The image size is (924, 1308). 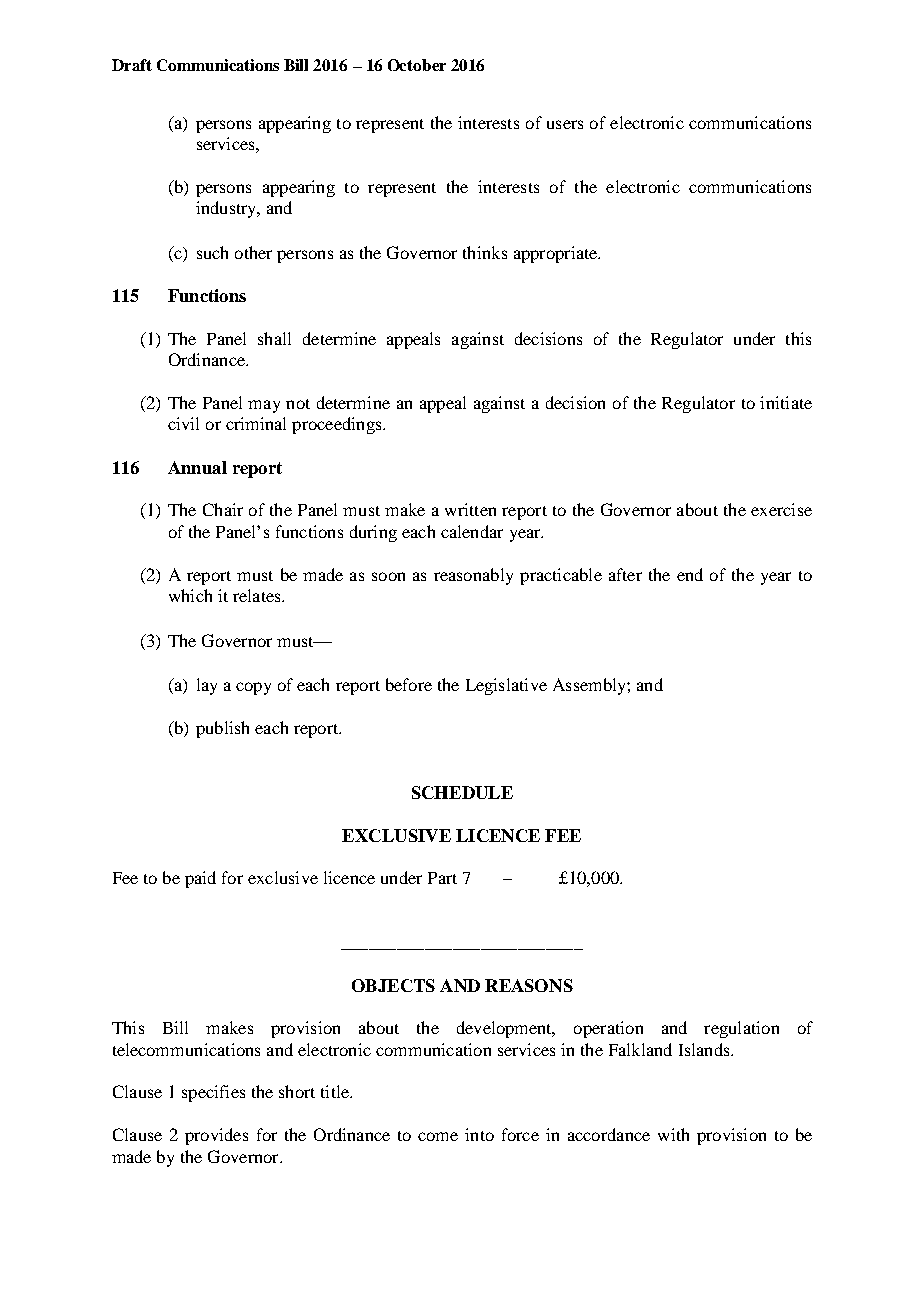 What do you see at coordinates (470, 509) in the page?
I see `written` at bounding box center [470, 509].
